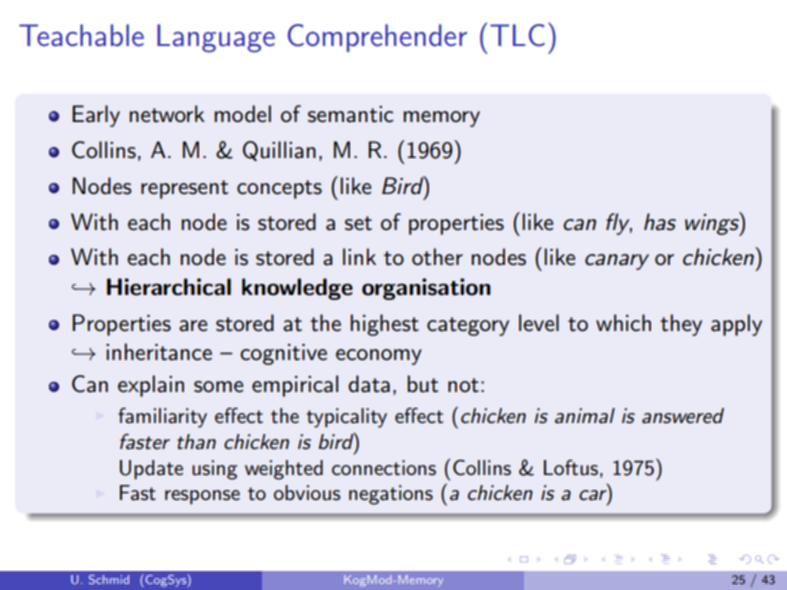  What do you see at coordinates (169, 287) in the page?
I see `Hierarchical` at bounding box center [169, 287].
